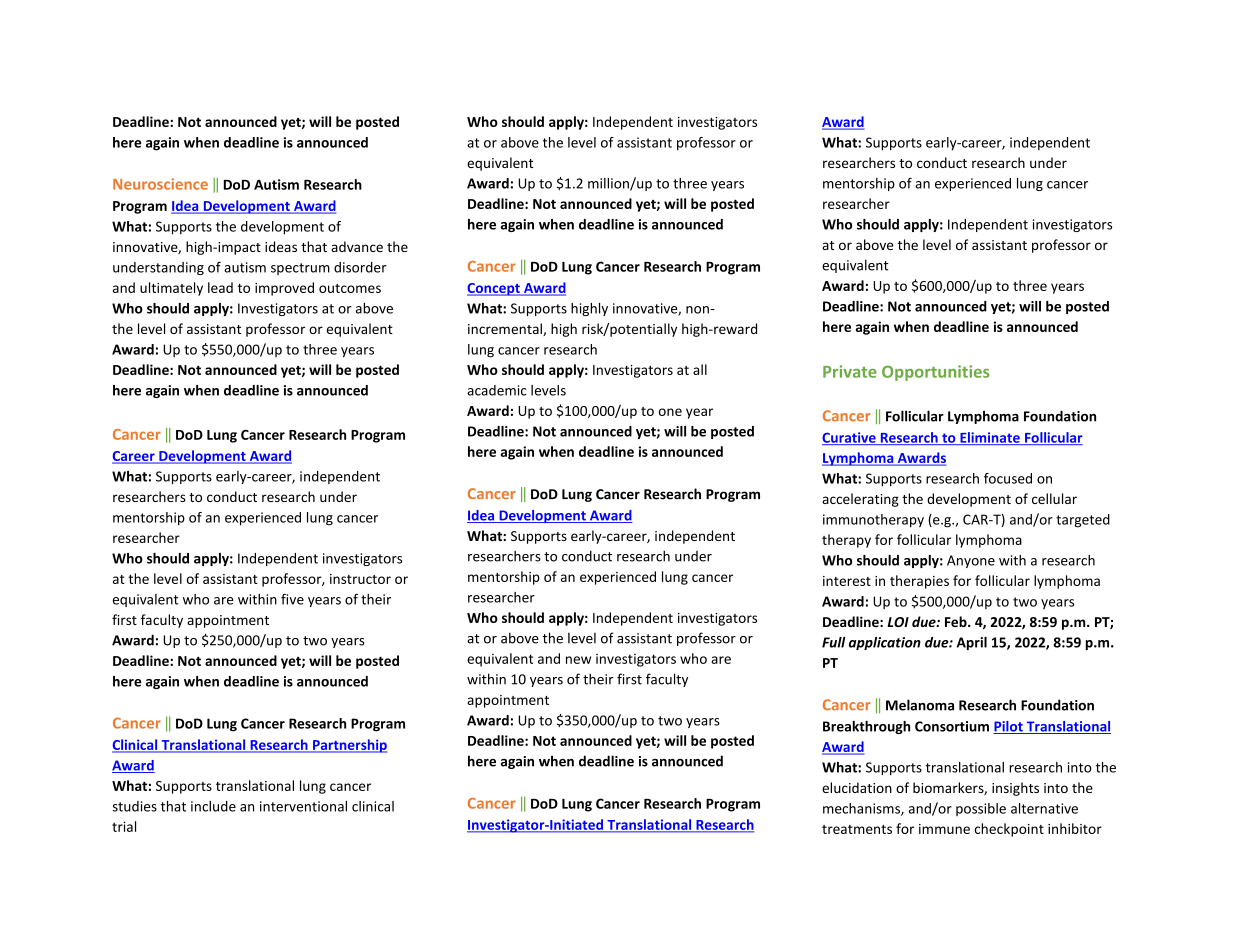 The width and height of the image is (1233, 952). Describe the element at coordinates (497, 390) in the image. I see `academic` at that location.
